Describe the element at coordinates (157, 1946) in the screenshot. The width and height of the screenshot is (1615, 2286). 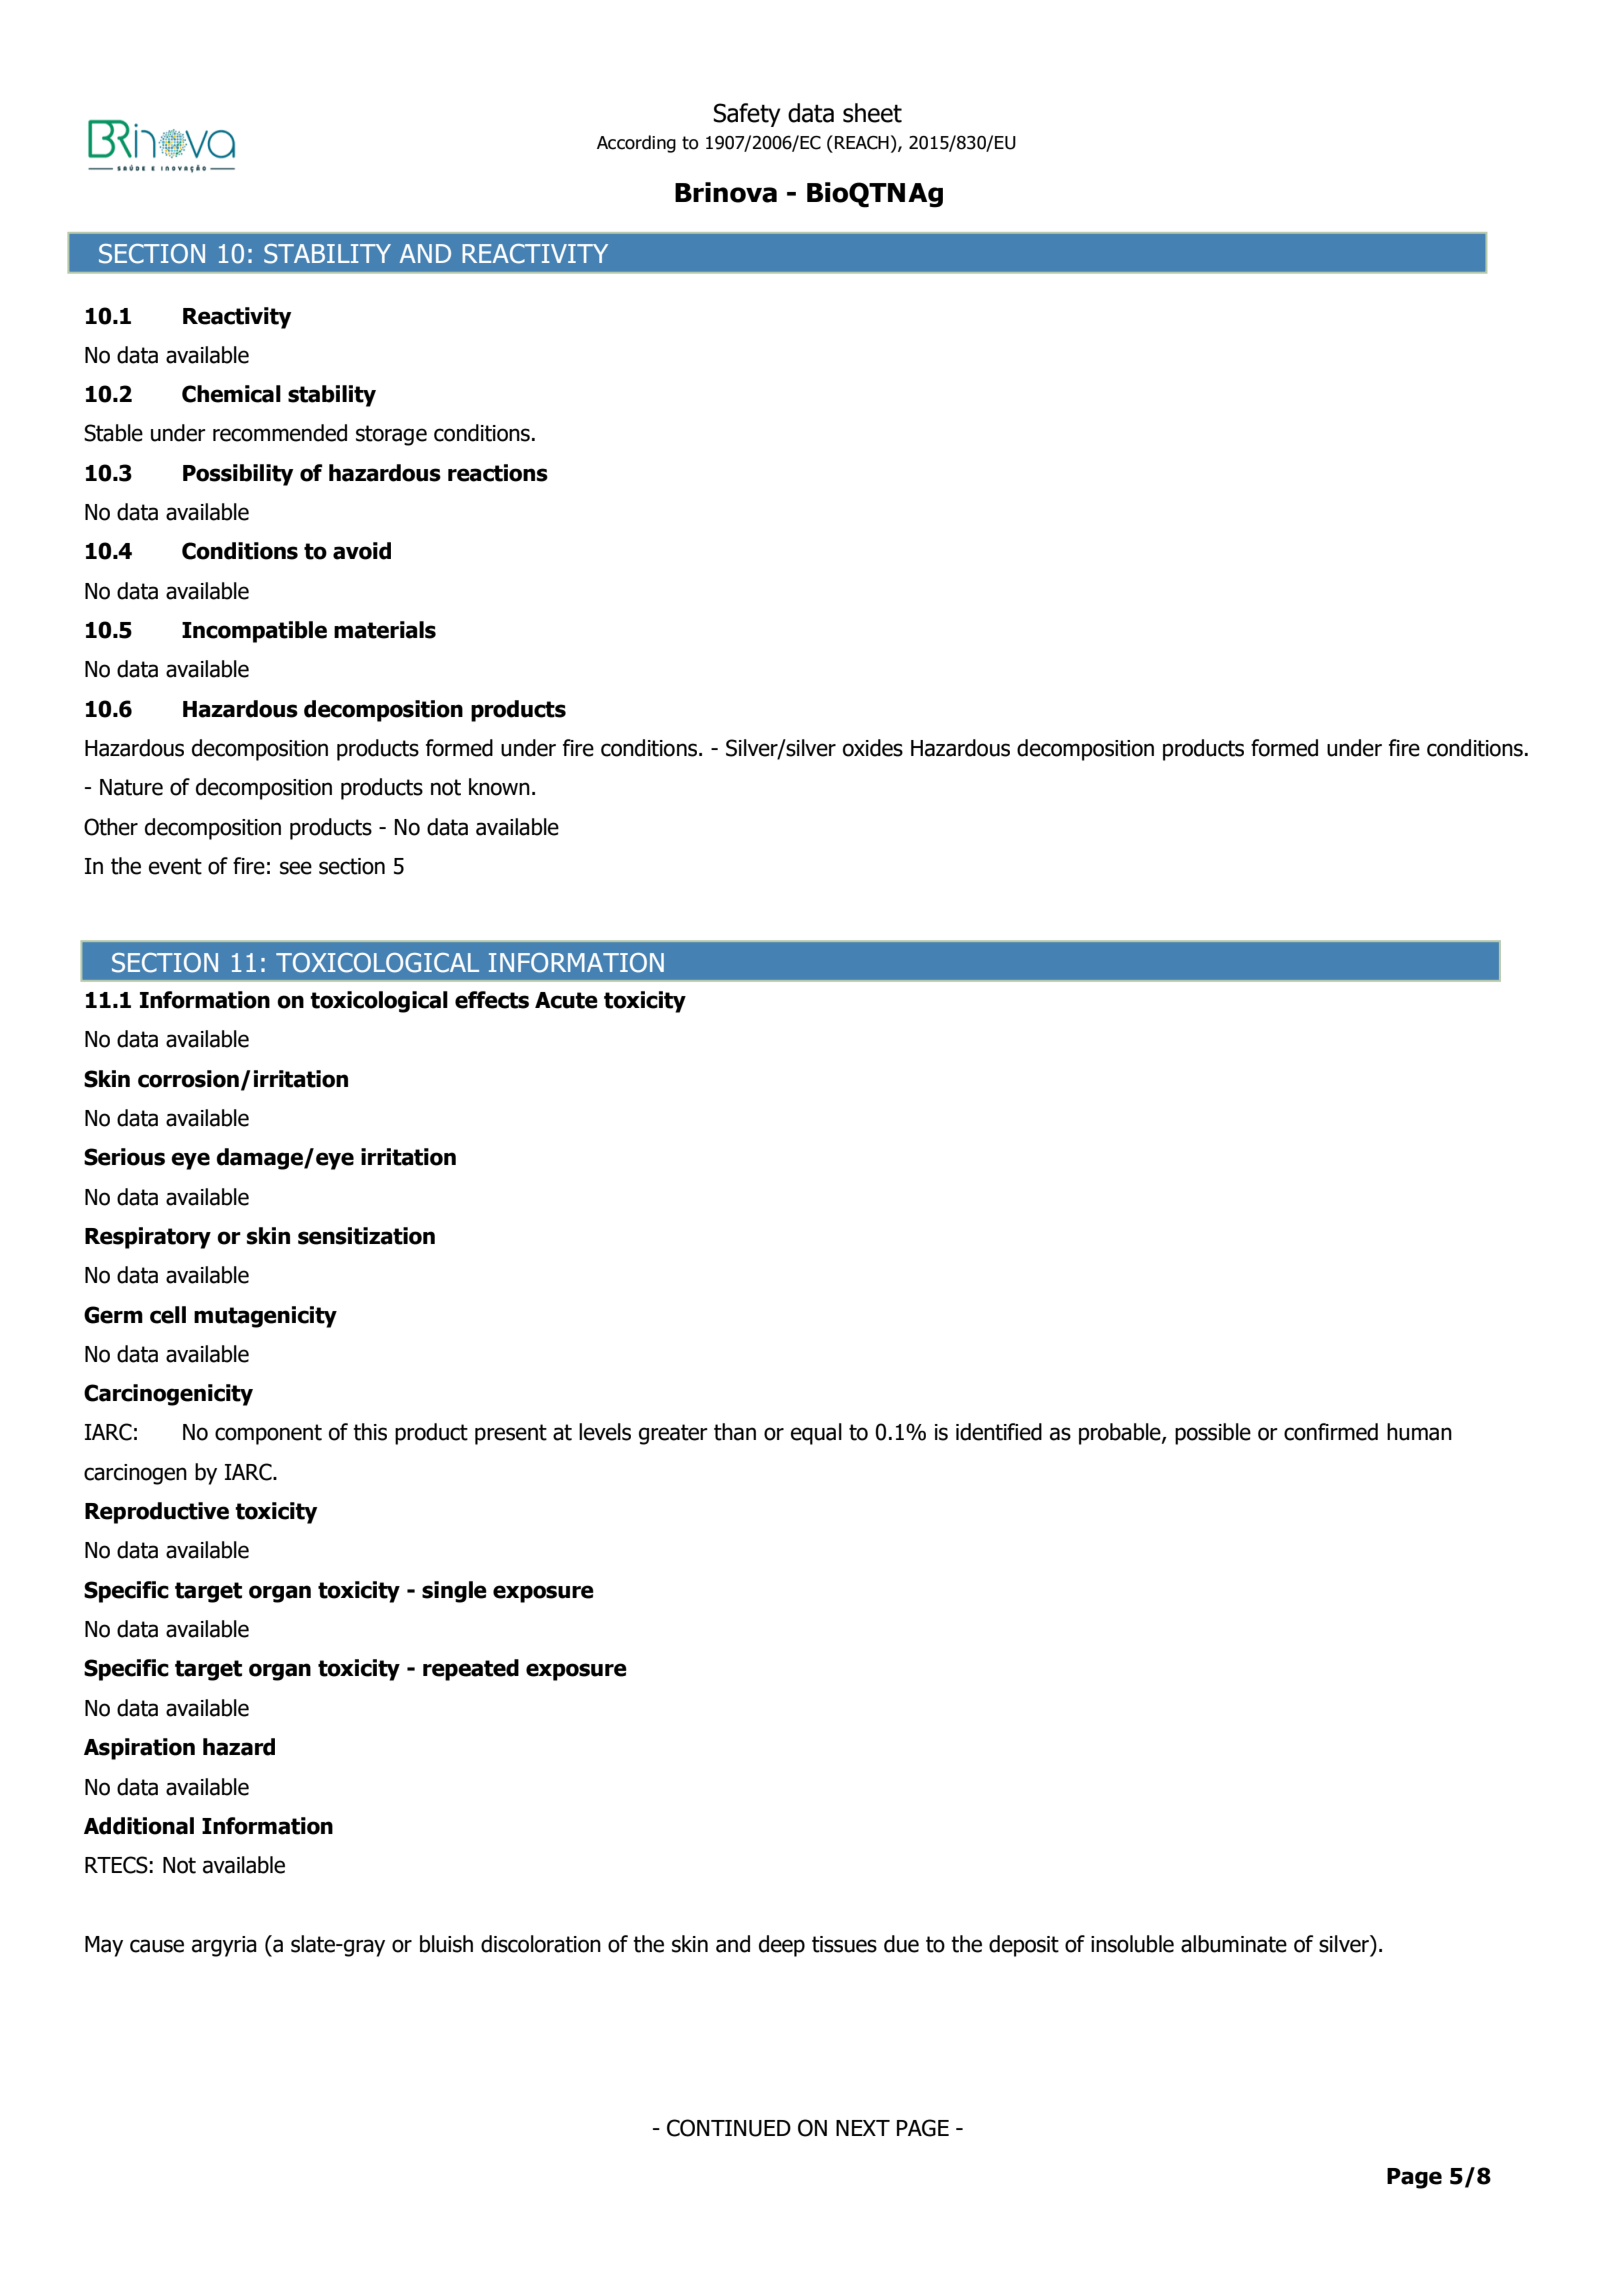
I see `cause` at that location.
